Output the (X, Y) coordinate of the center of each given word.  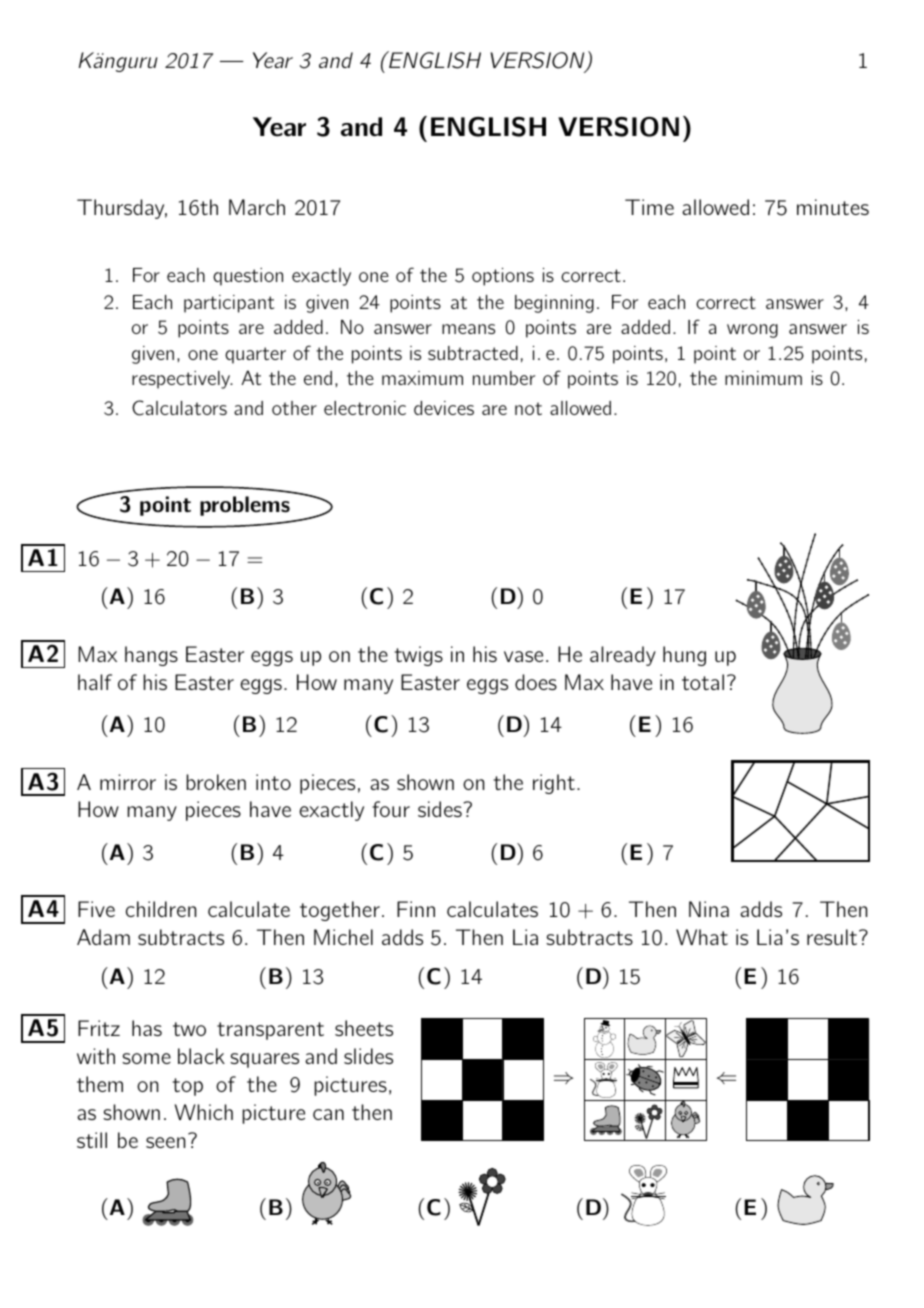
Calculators (179, 408)
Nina (709, 909)
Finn (416, 909)
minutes (833, 207)
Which (204, 1112)
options (503, 277)
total (703, 682)
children (161, 909)
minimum (763, 378)
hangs (151, 656)
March (257, 207)
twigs (419, 656)
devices (444, 408)
